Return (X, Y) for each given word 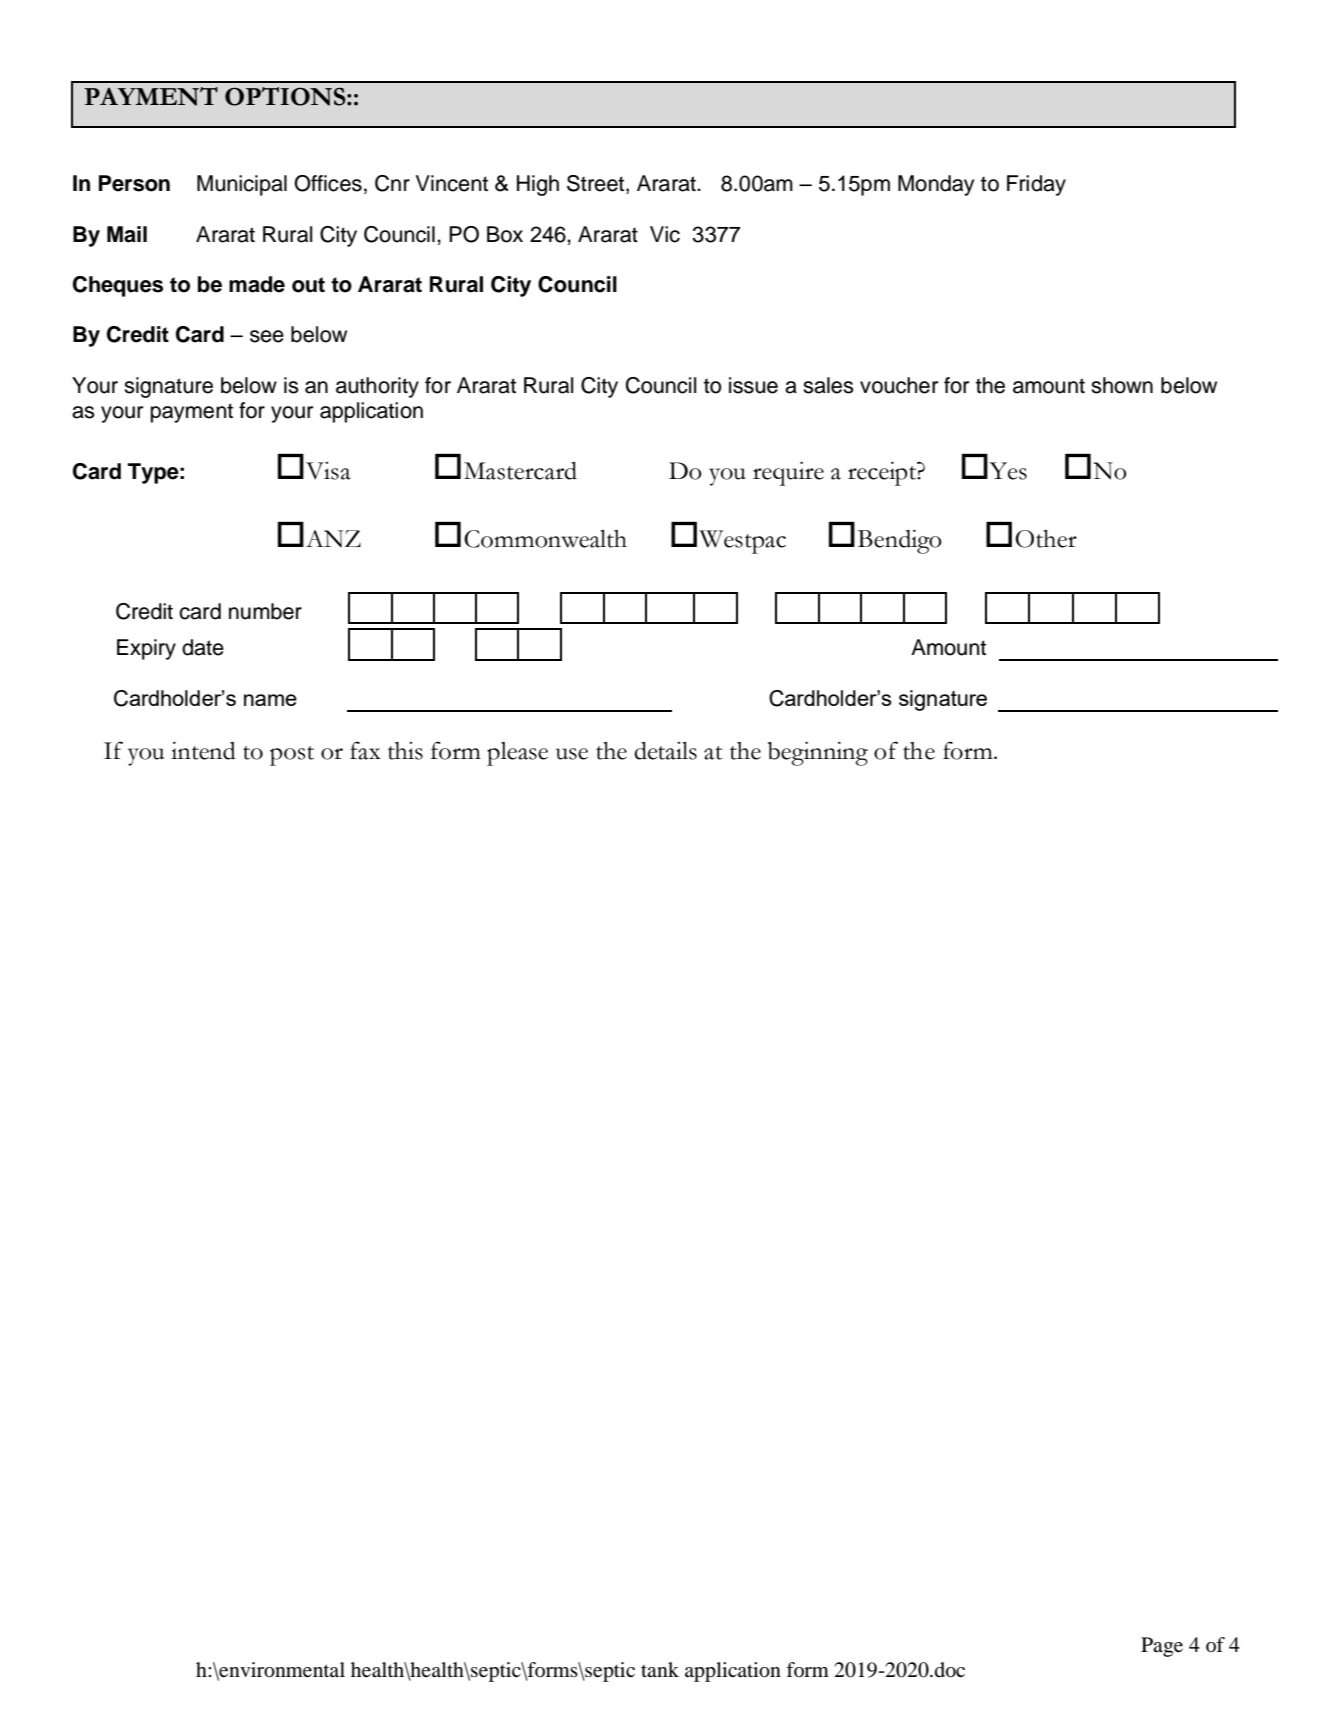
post (292, 756)
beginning (818, 754)
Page (1162, 1647)
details (665, 751)
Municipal (242, 185)
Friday (1036, 185)
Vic (665, 234)
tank (660, 1669)
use (572, 754)
